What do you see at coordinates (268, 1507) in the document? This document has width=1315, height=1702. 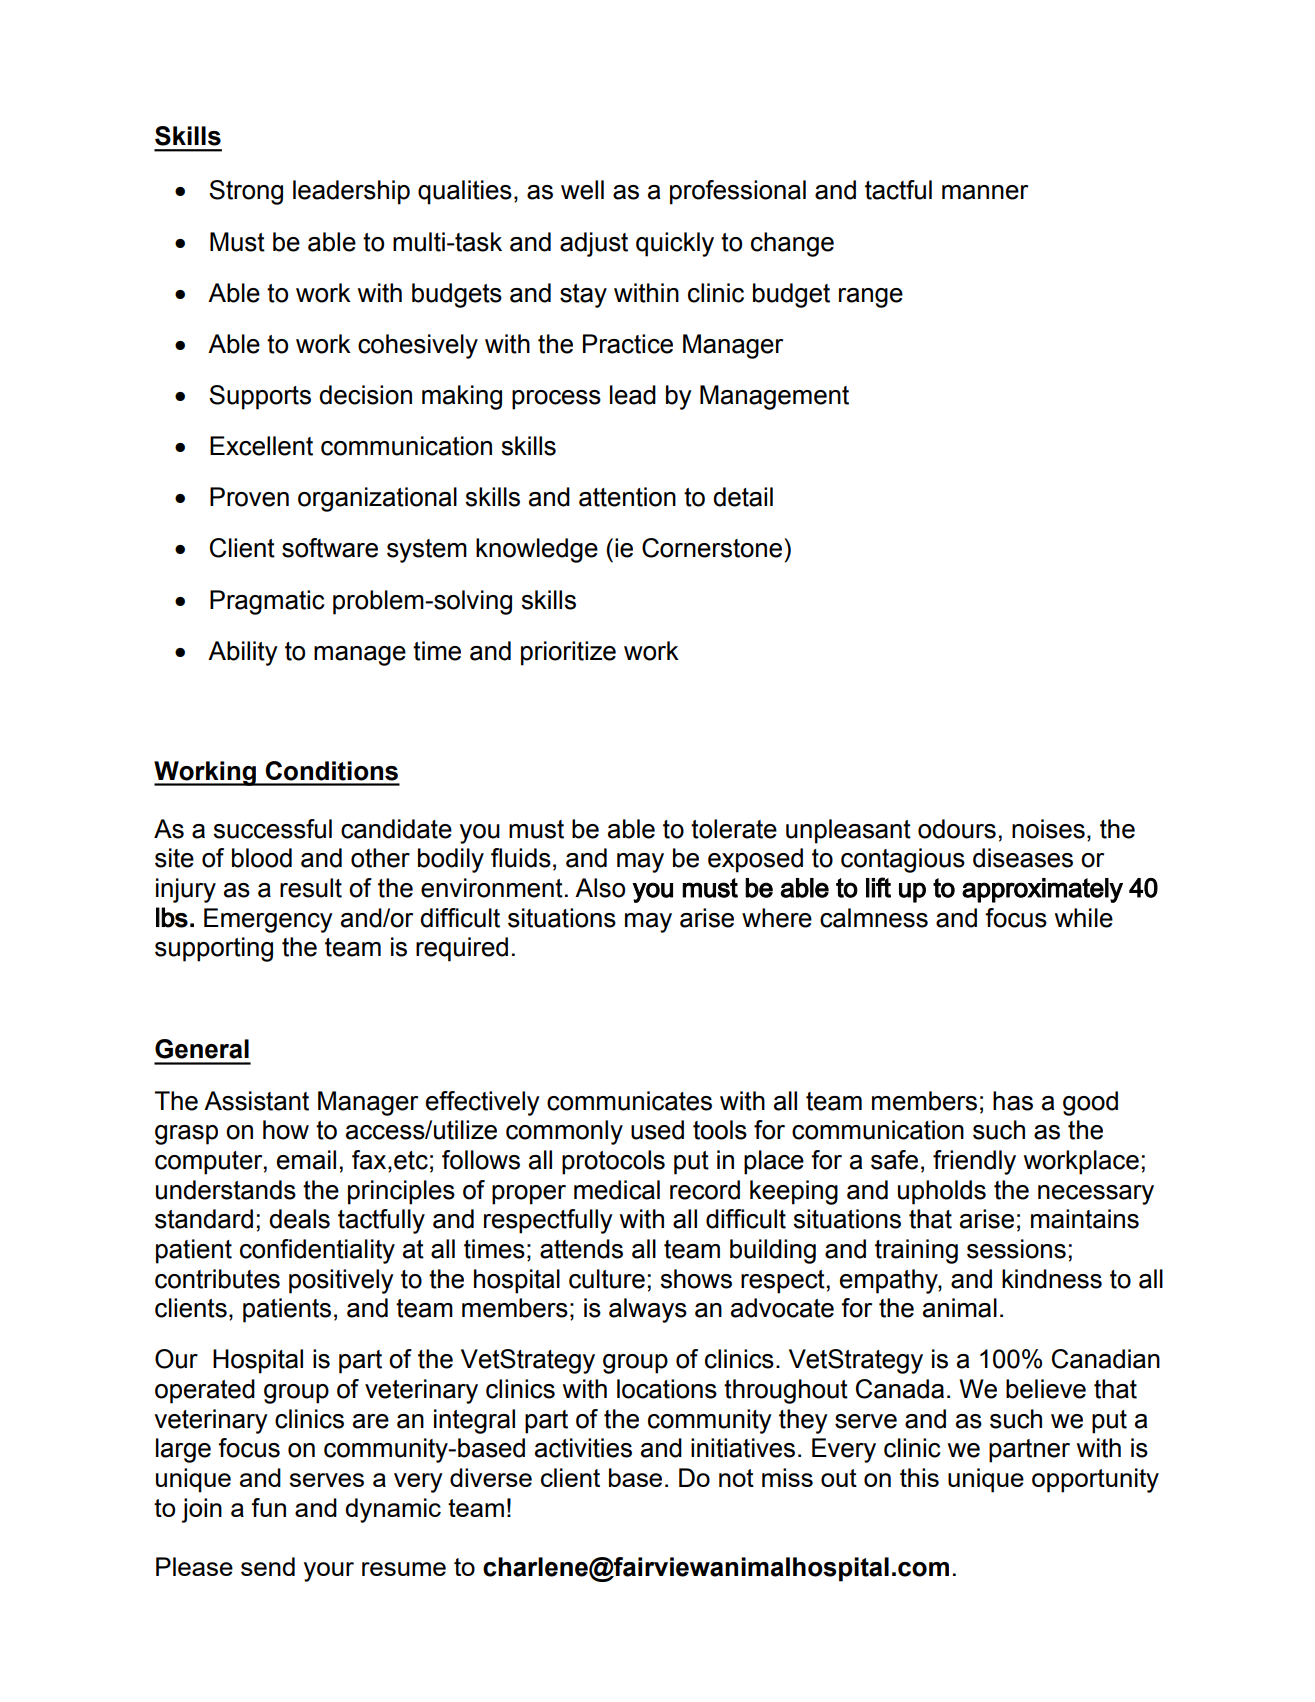 I see `fun` at bounding box center [268, 1507].
